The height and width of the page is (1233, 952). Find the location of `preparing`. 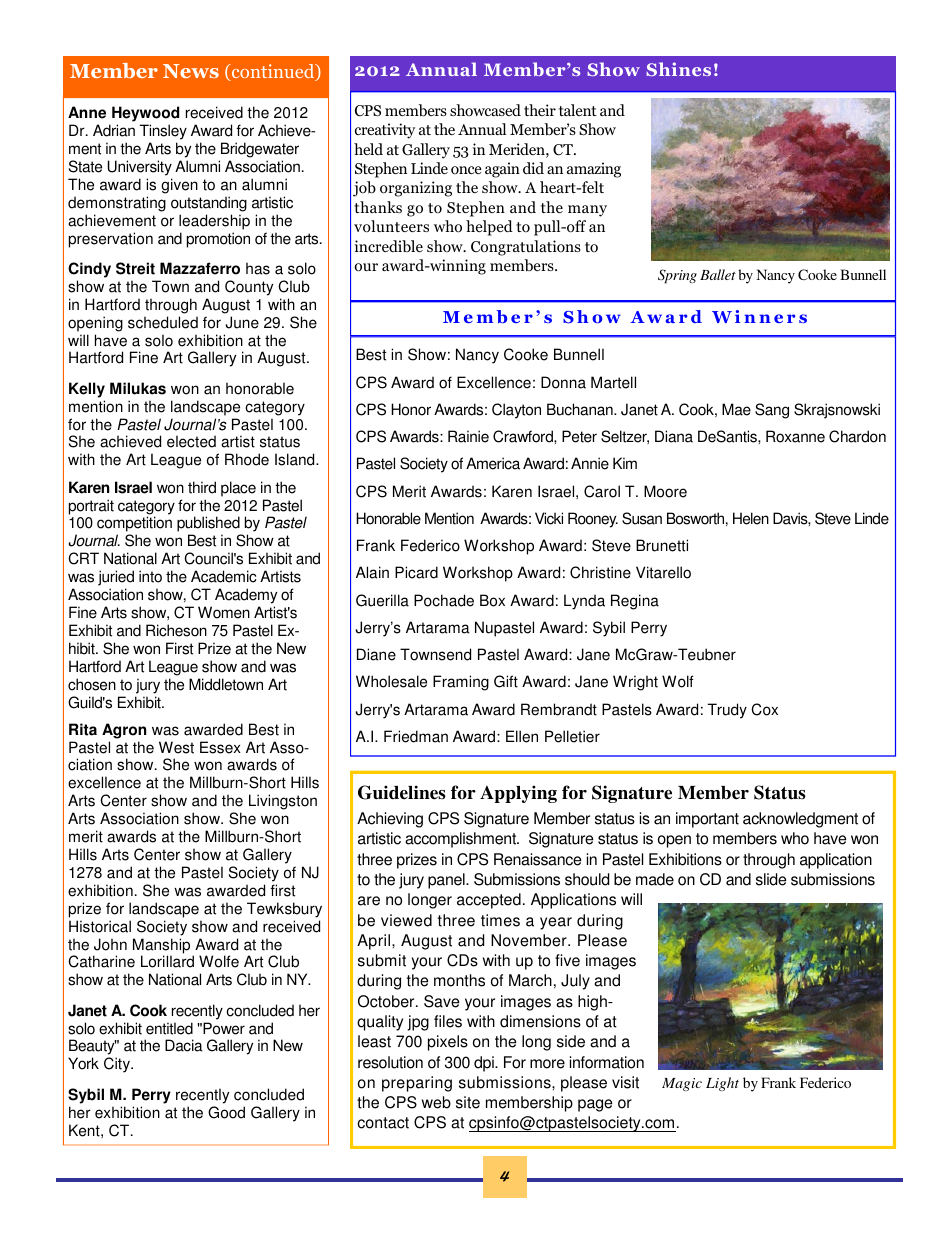

preparing is located at coordinates (417, 1084).
